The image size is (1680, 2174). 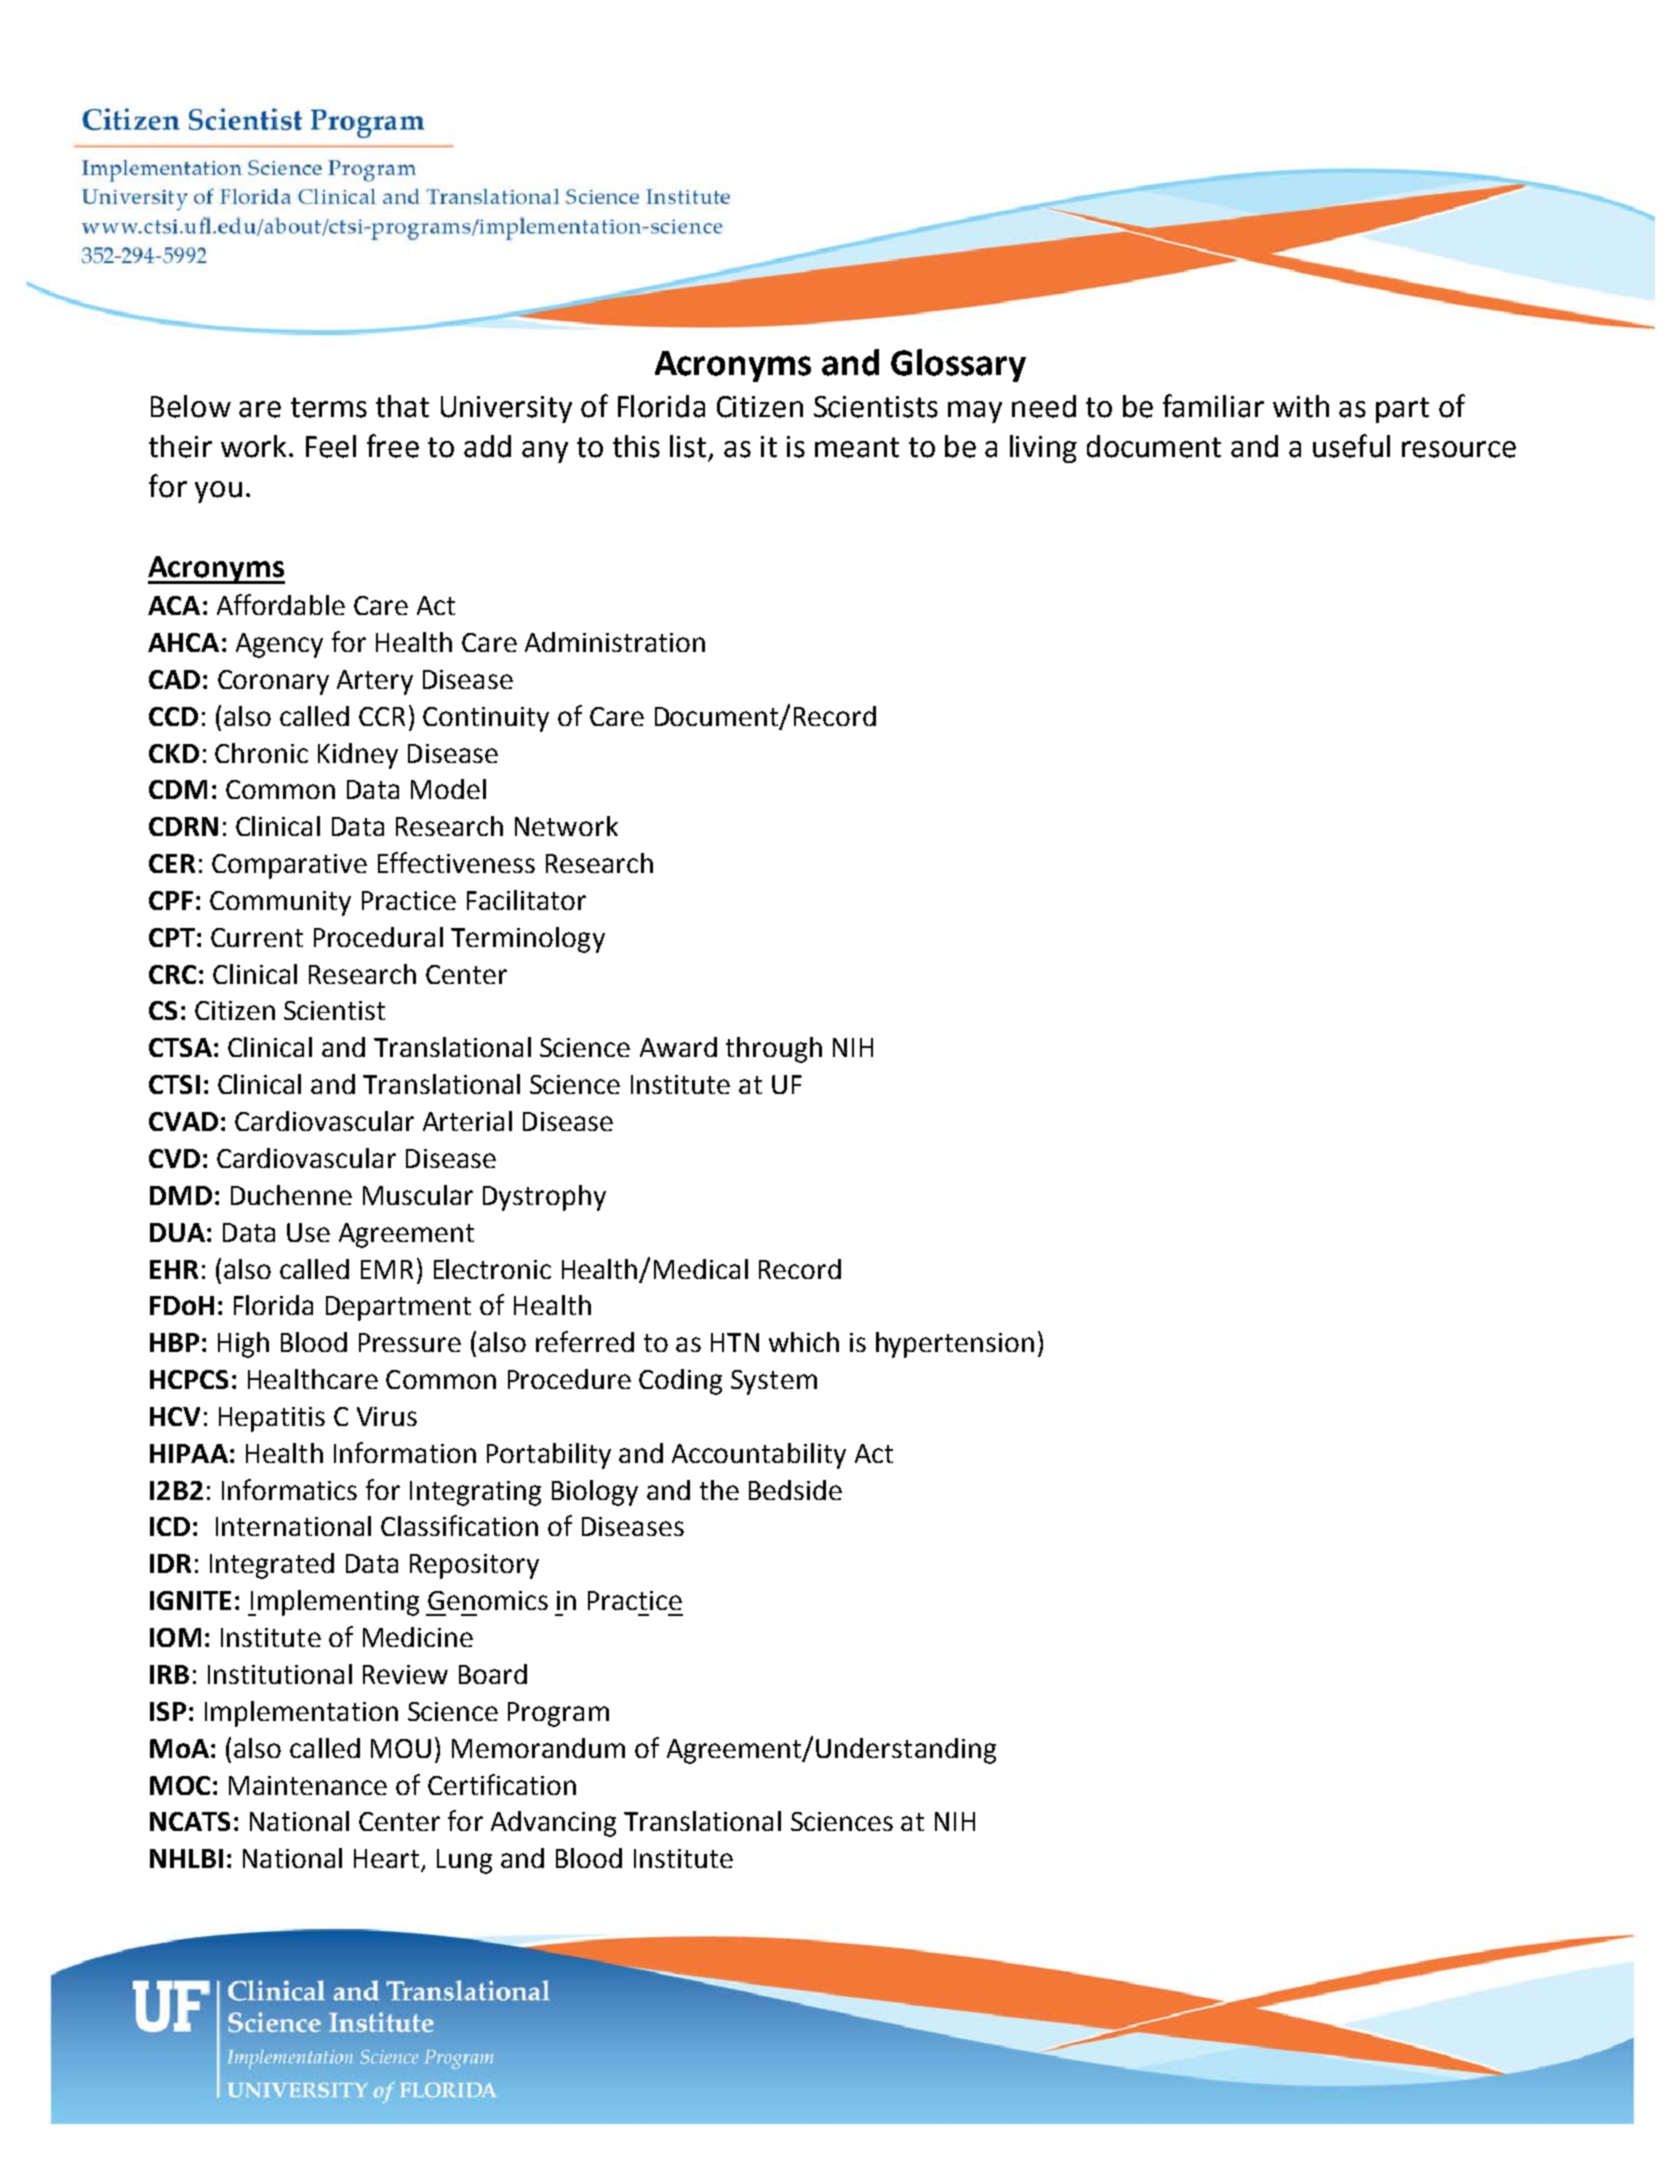 I want to click on which, so click(x=804, y=1342).
